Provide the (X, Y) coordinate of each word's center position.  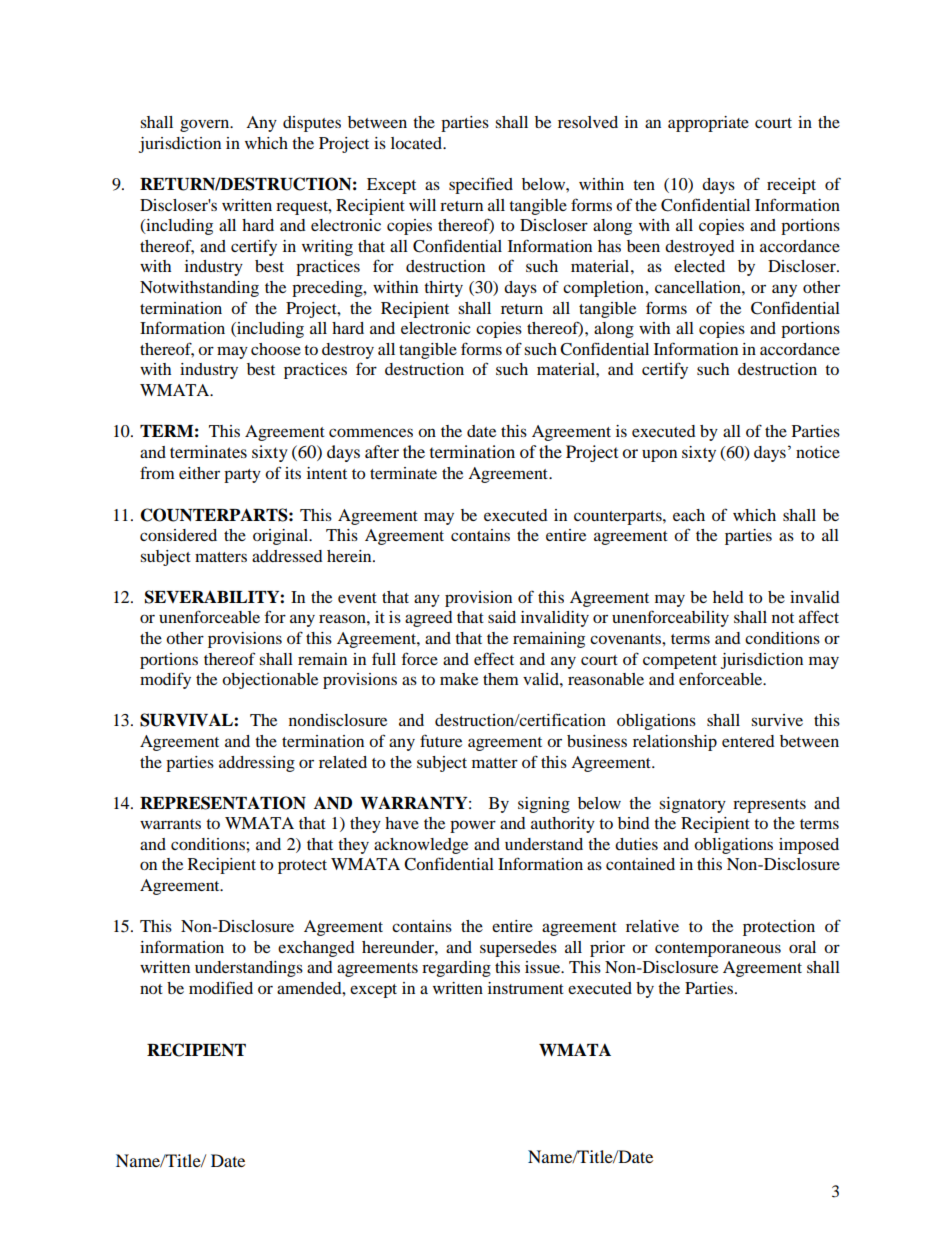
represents (769, 806)
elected (699, 266)
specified (481, 185)
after (382, 451)
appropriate (708, 124)
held (728, 597)
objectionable (270, 681)
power (473, 826)
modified (221, 987)
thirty (443, 289)
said (502, 617)
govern (206, 125)
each (689, 515)
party (242, 476)
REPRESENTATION (223, 803)
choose (276, 349)
